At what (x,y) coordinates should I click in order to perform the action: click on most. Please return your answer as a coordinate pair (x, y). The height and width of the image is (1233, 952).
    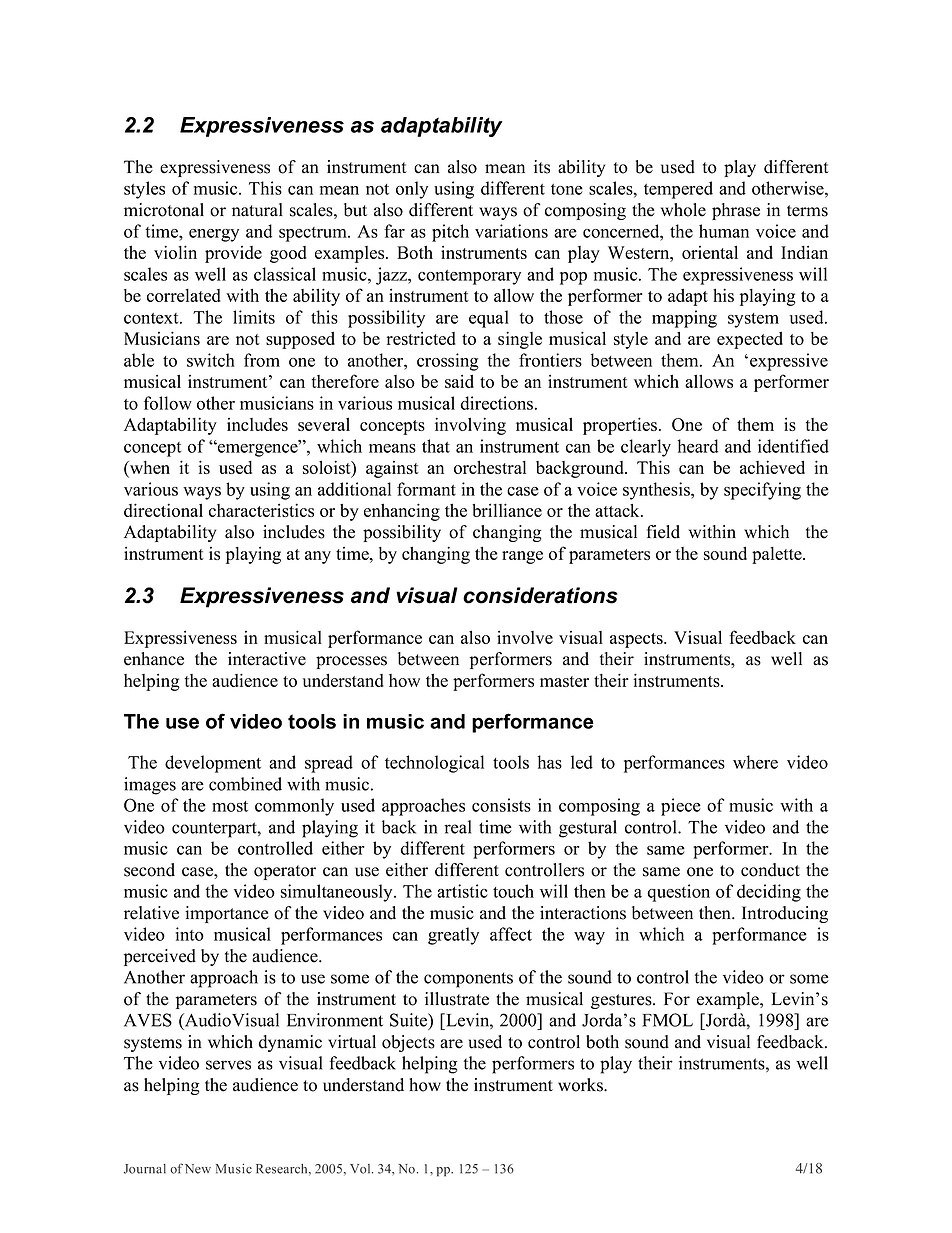
    Looking at the image, I should click on (230, 806).
